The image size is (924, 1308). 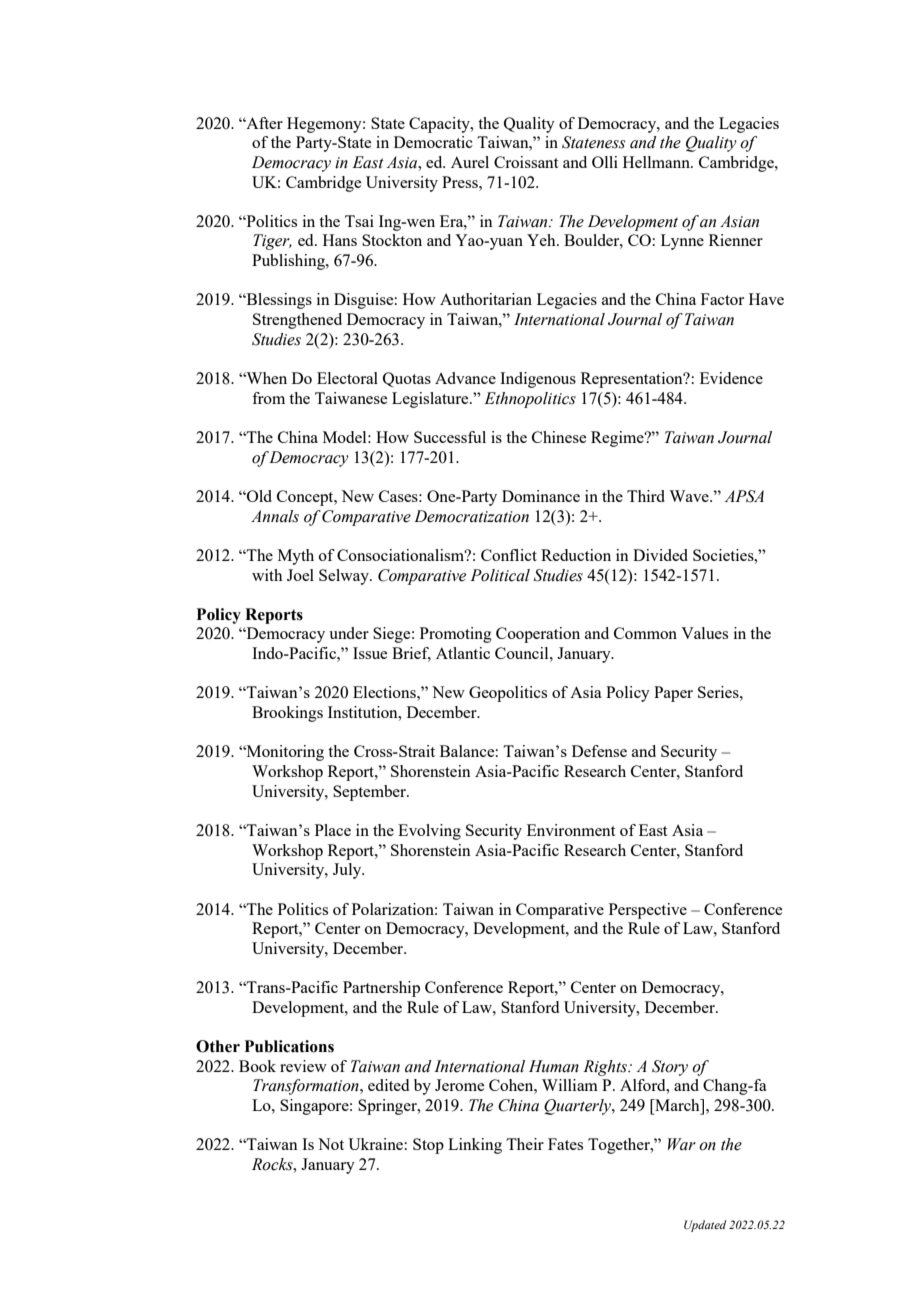 I want to click on Perspective, so click(x=648, y=911).
